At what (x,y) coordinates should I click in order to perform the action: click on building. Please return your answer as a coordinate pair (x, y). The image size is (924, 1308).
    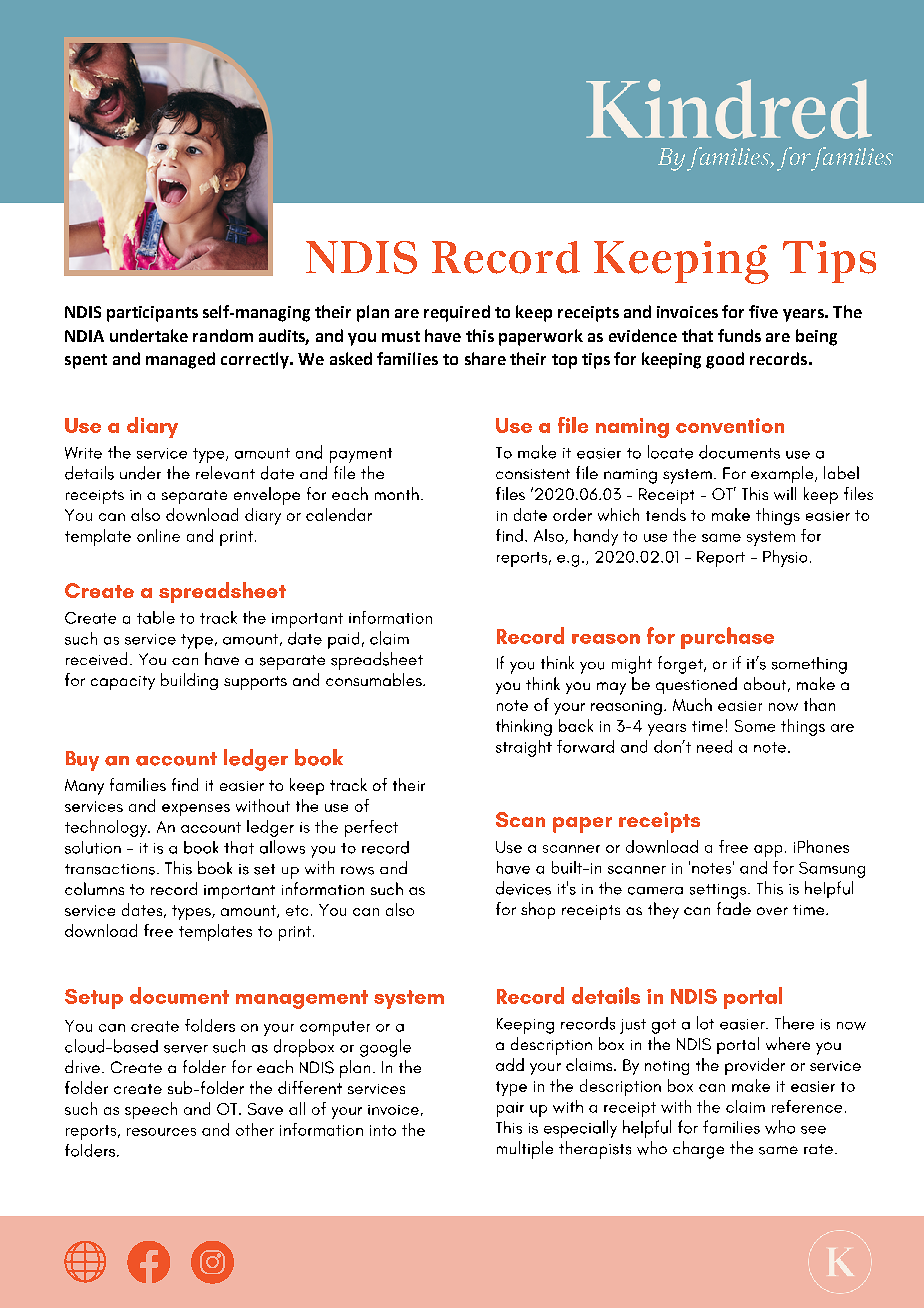
    Looking at the image, I should click on (189, 681).
